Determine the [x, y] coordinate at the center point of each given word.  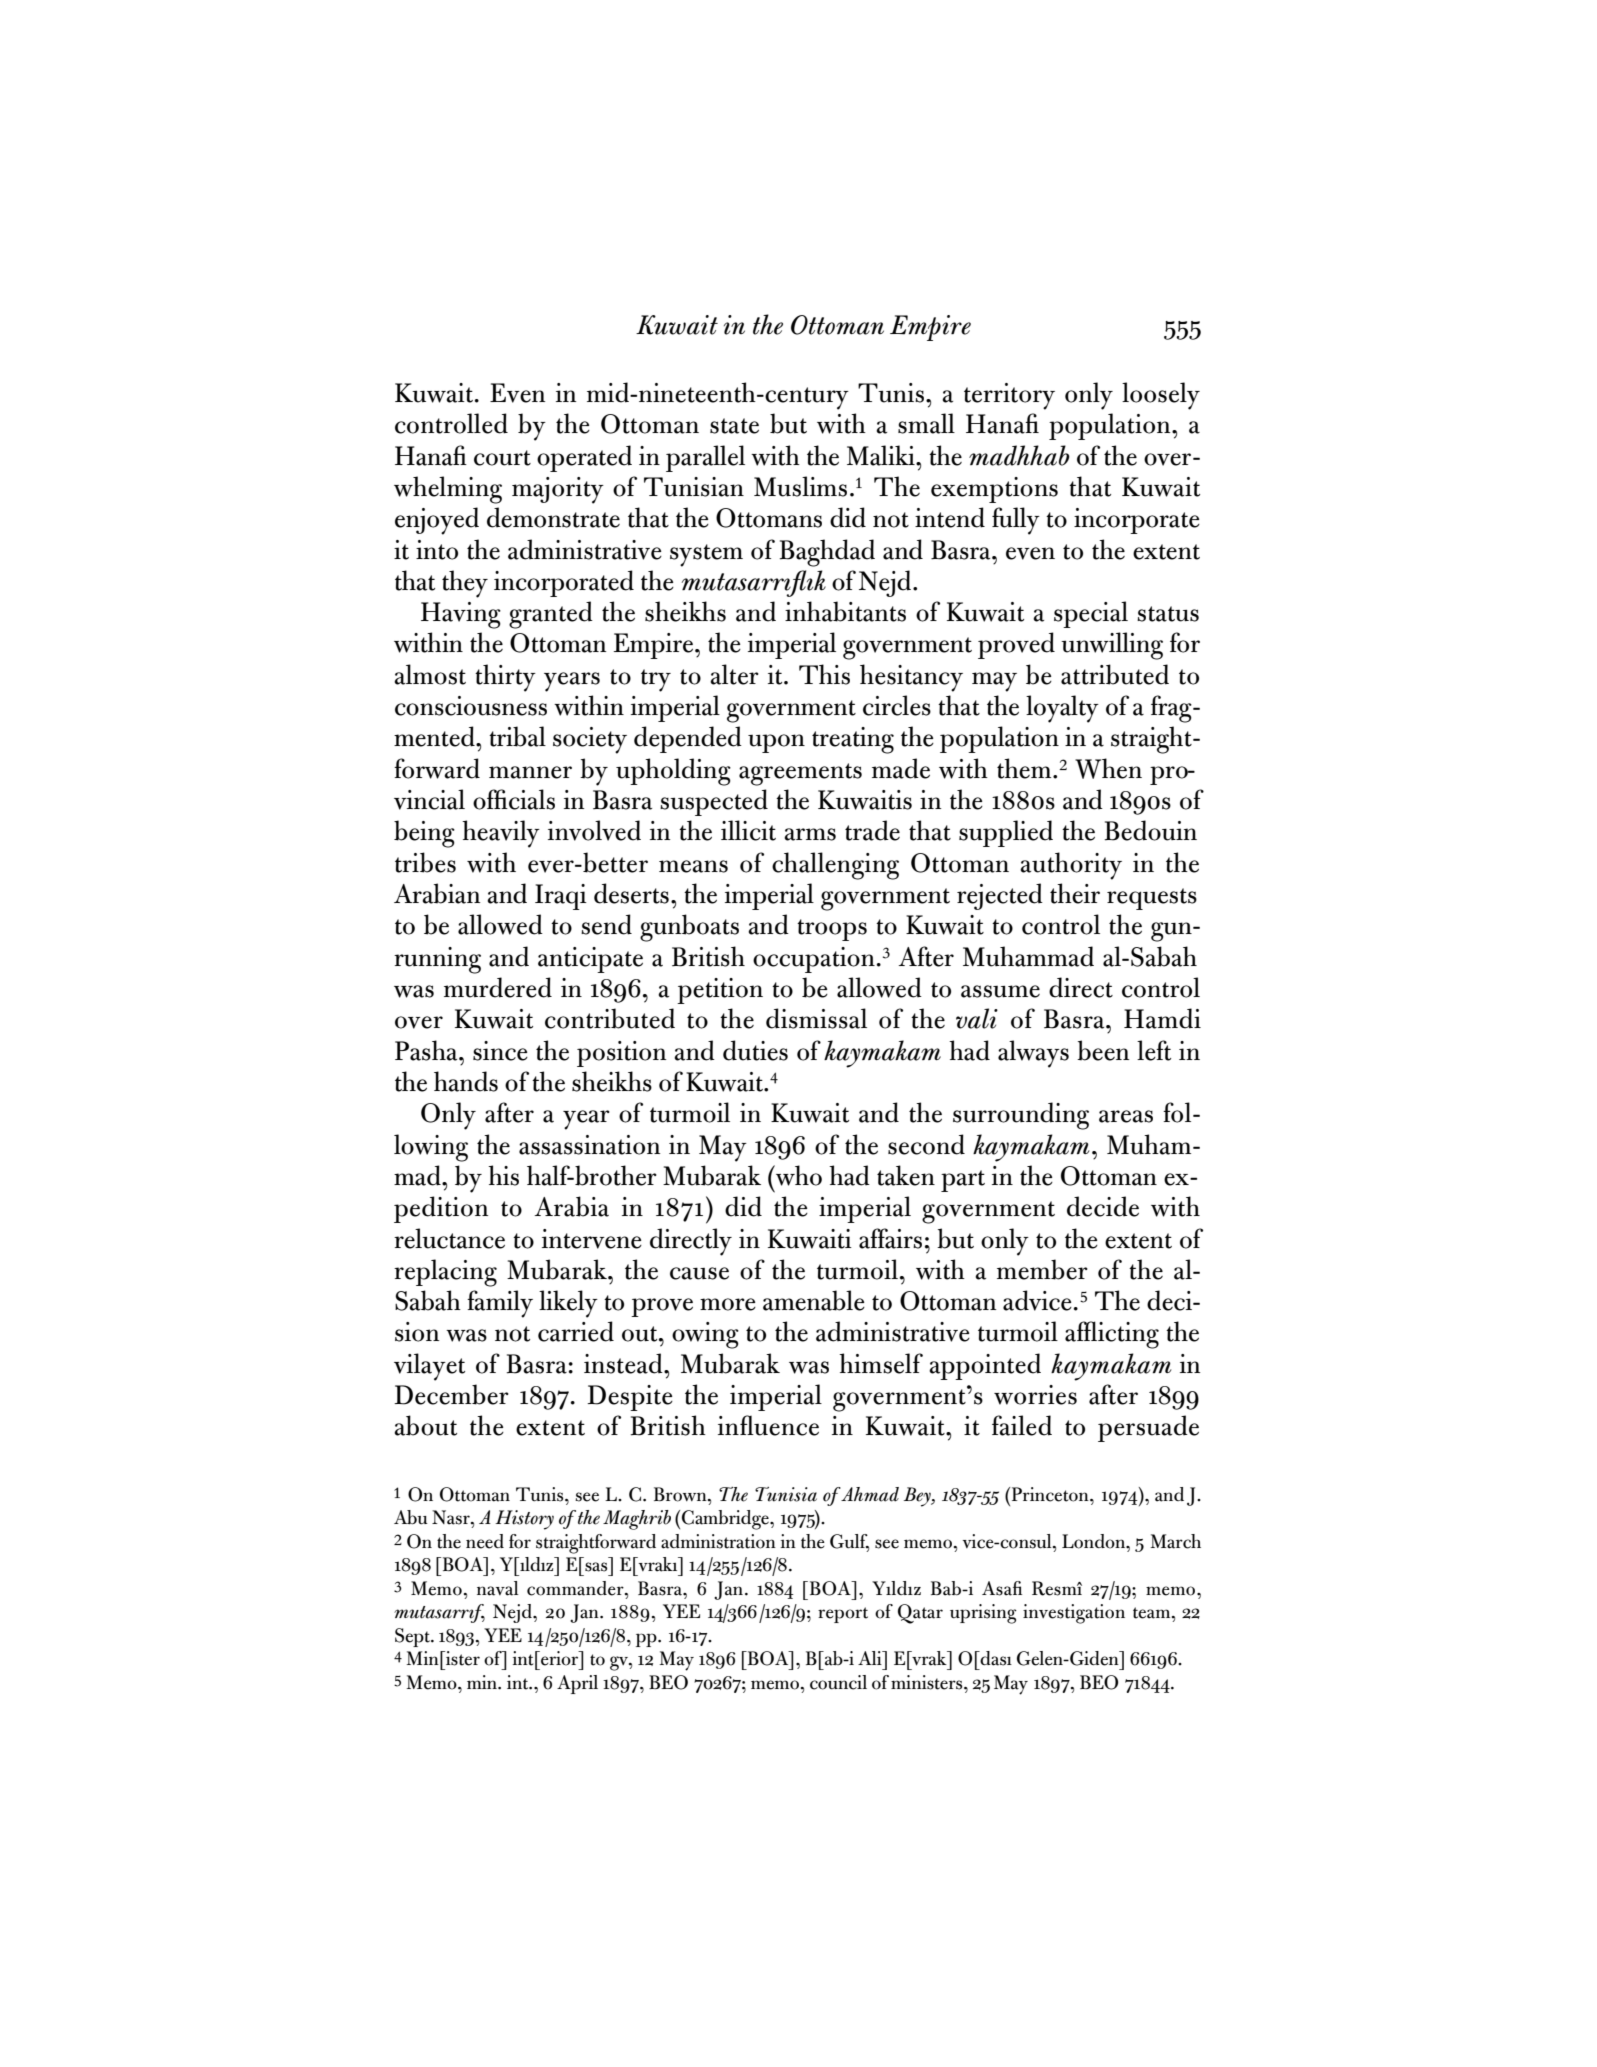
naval [498, 1588]
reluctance [449, 1238]
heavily [501, 834]
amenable [814, 1300]
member [1042, 1269]
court [502, 458]
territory [1009, 396]
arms [810, 834]
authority [1071, 866]
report [843, 1615]
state [734, 426]
